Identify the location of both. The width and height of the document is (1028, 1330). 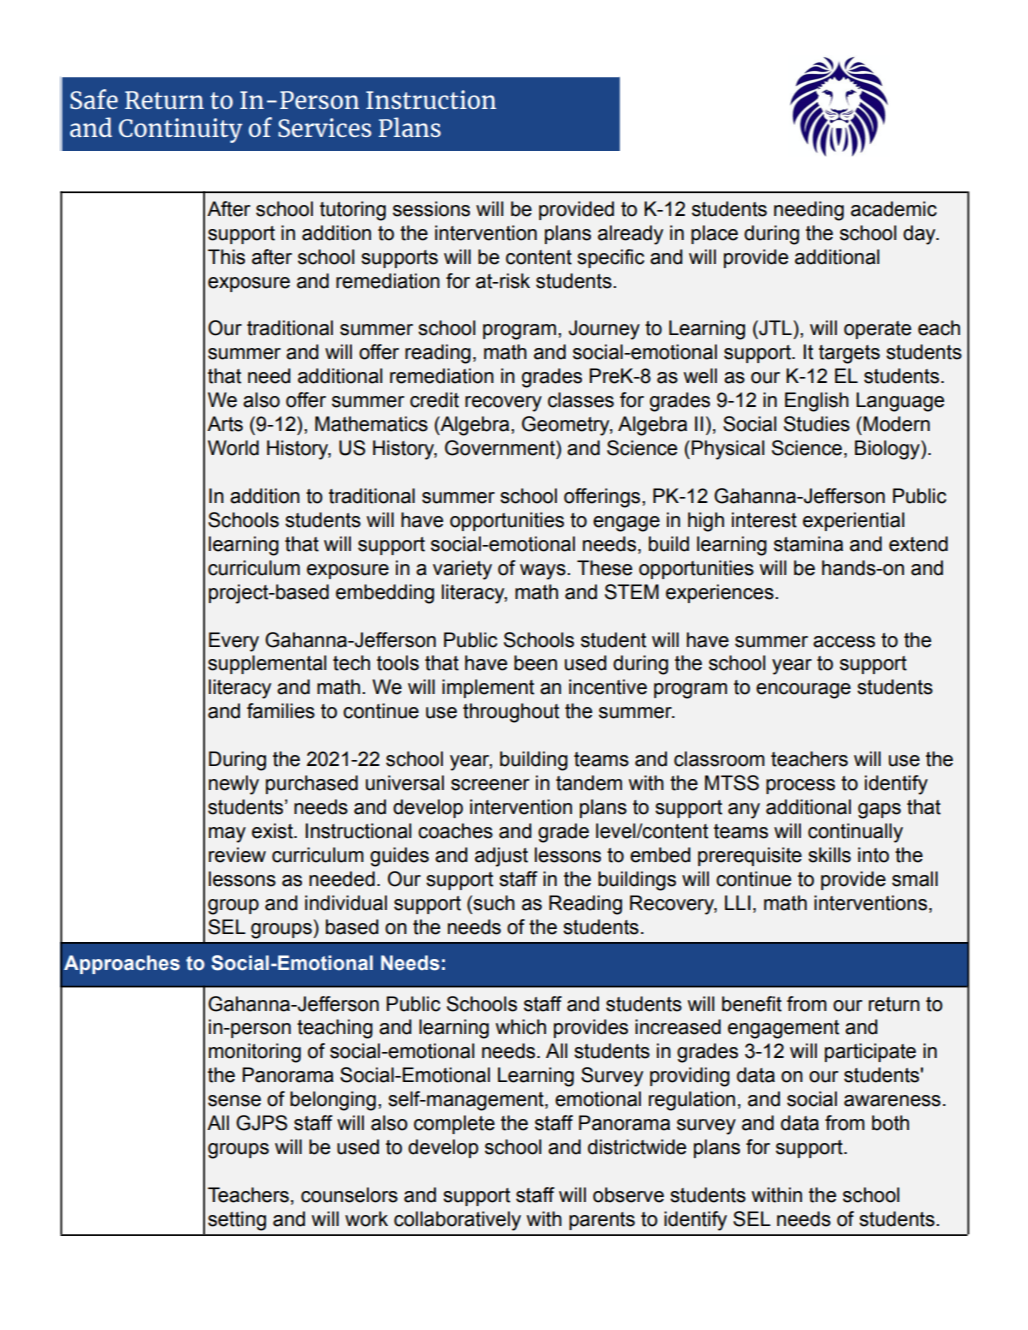
(890, 1123).
